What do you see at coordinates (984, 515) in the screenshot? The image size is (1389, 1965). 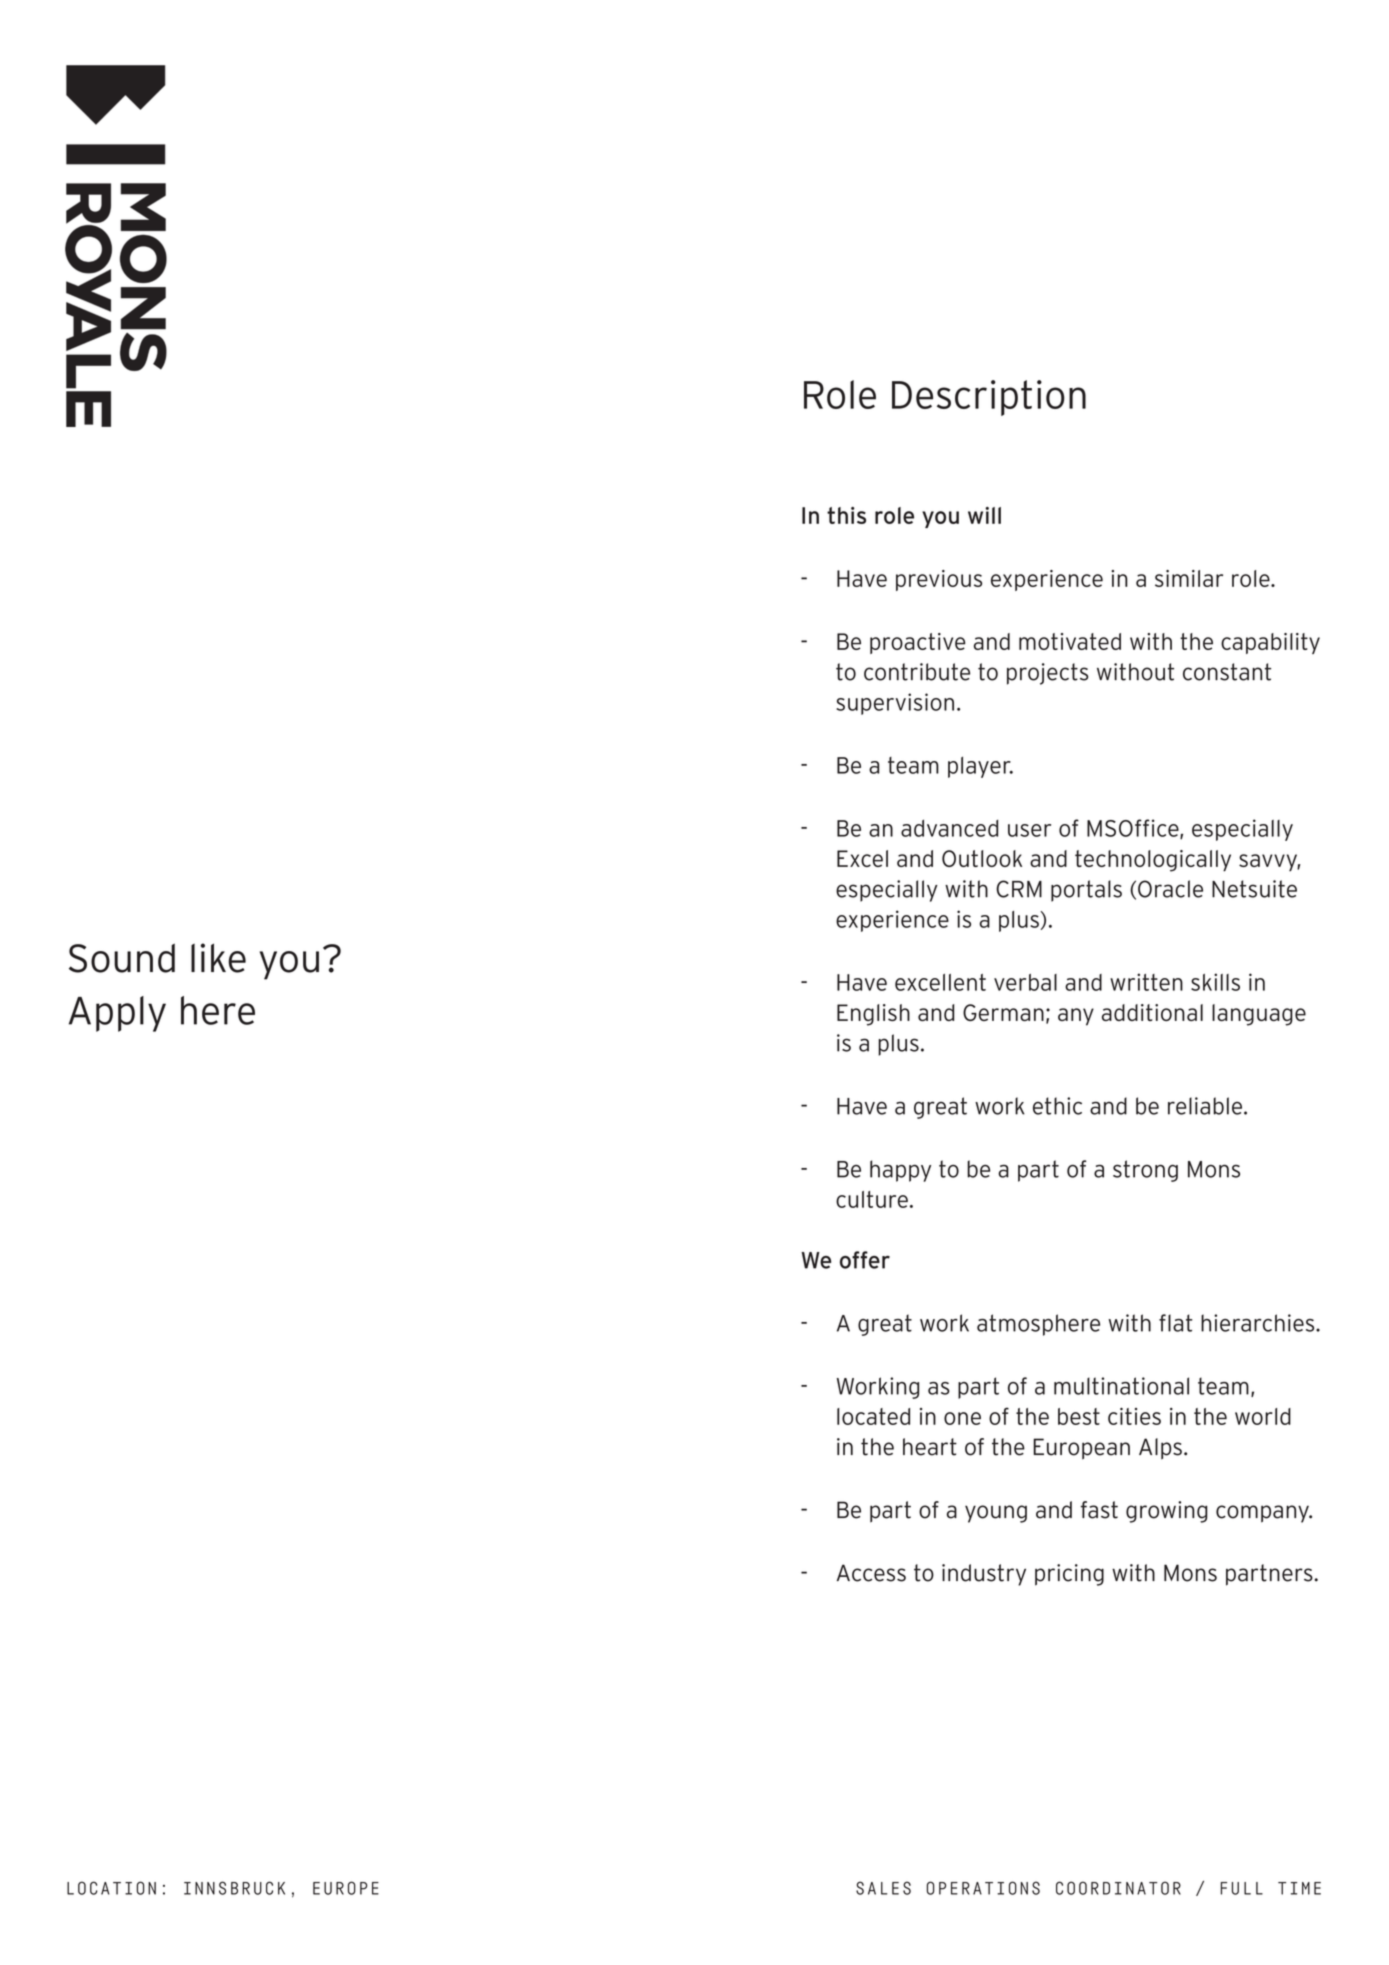 I see `will` at bounding box center [984, 515].
